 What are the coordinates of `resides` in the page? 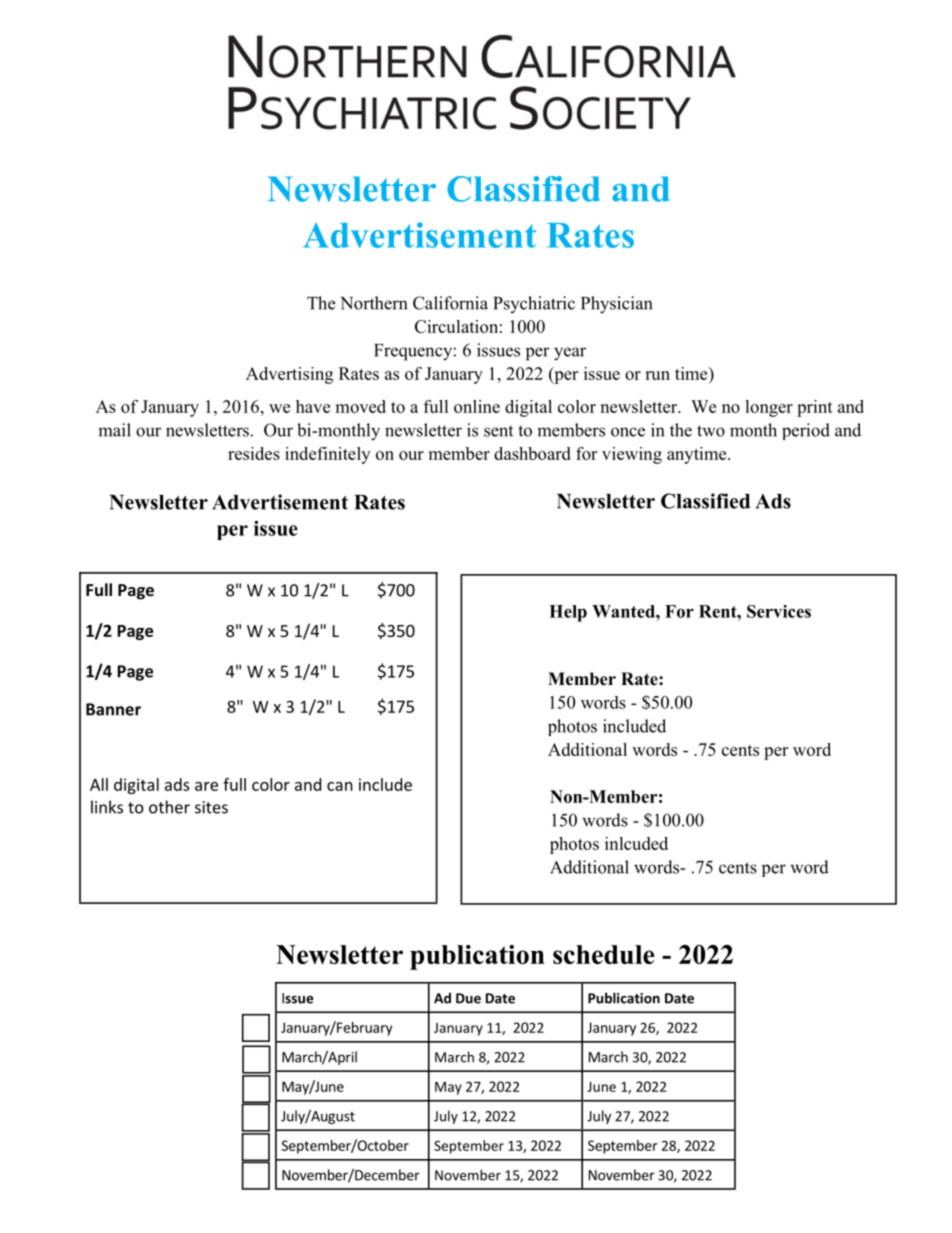 It's located at (254, 453).
